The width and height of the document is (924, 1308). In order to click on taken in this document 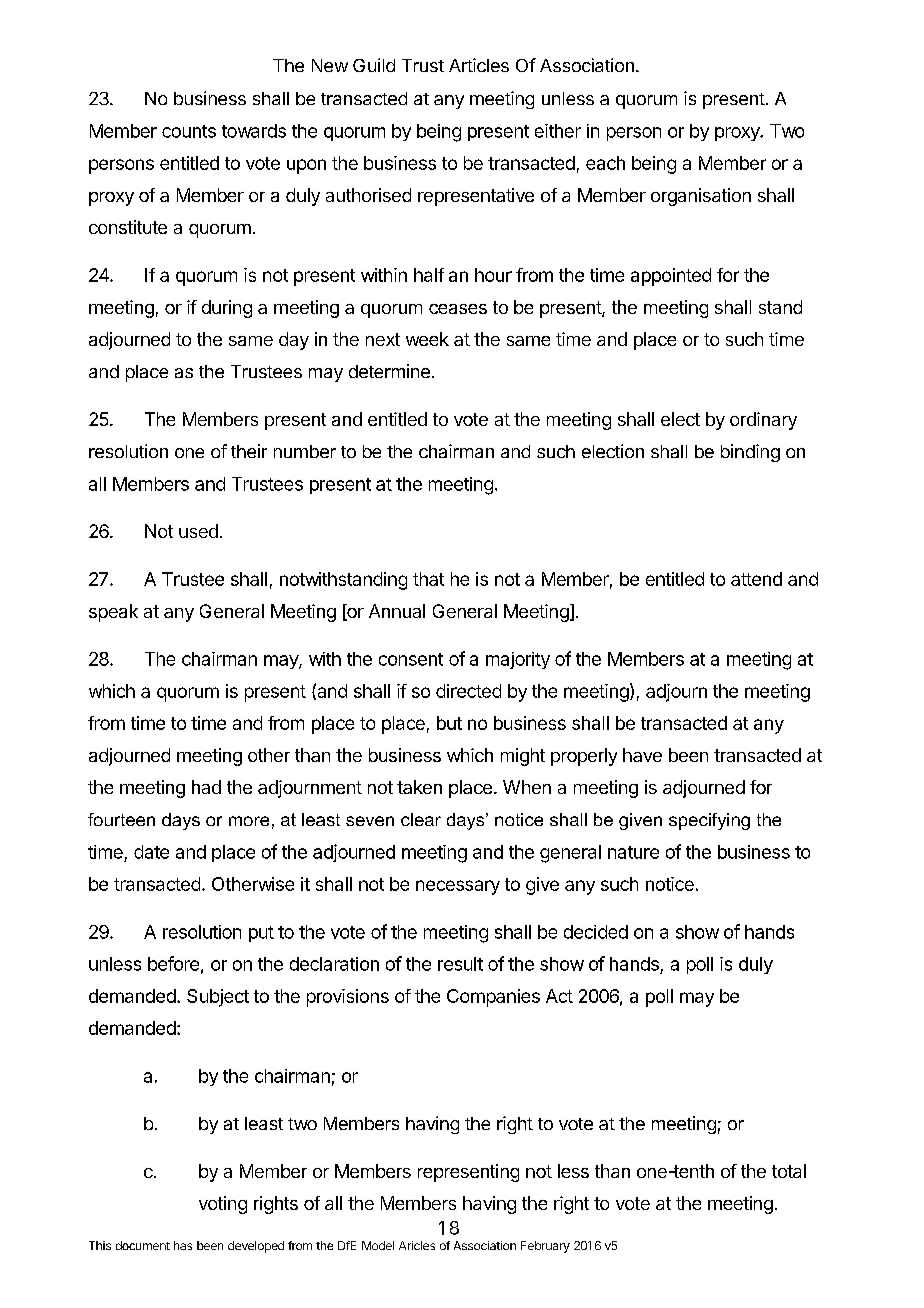, I will do `click(419, 787)`.
